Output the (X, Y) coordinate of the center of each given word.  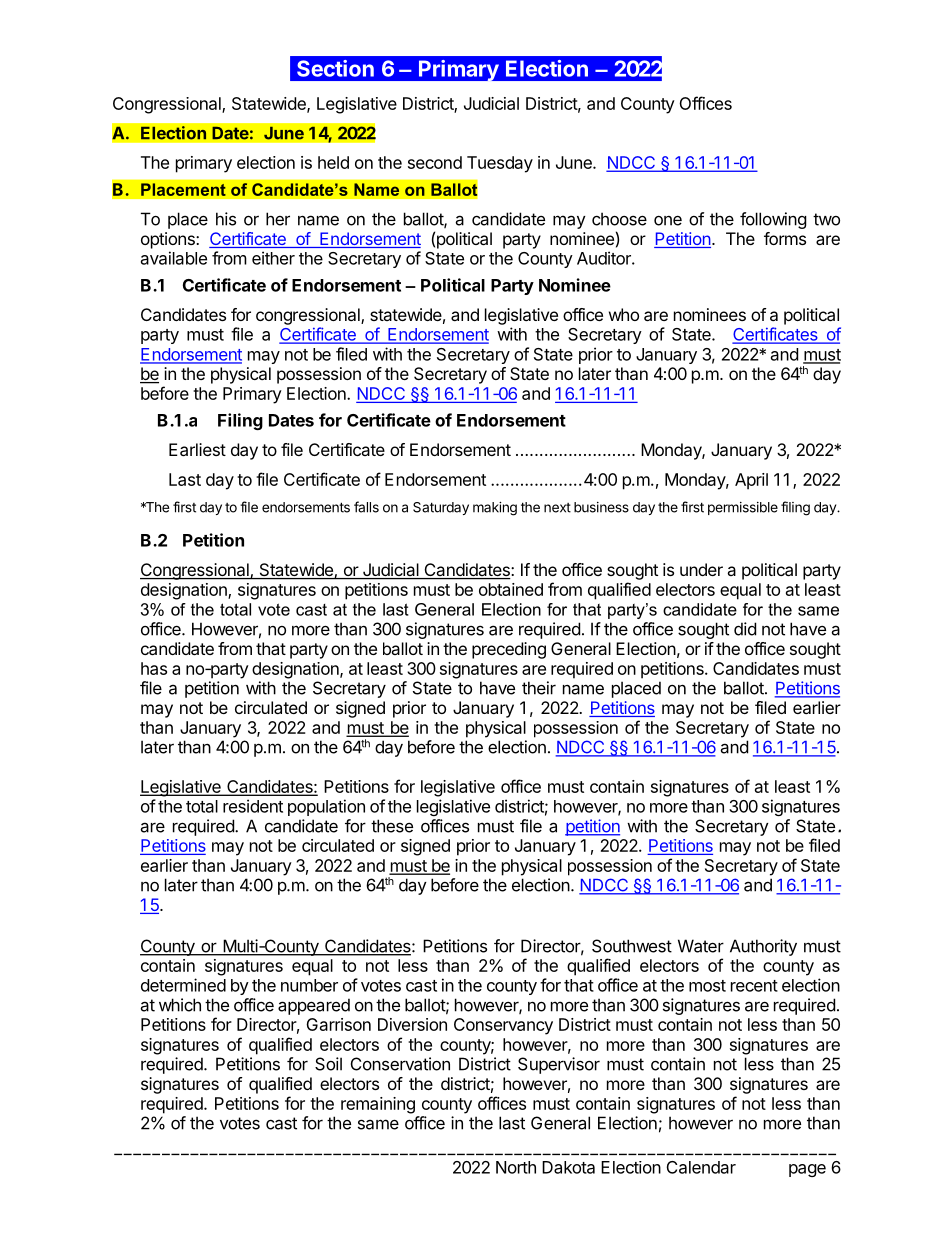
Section (335, 68)
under (701, 569)
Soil (328, 1064)
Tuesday (500, 164)
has (154, 668)
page (807, 1170)
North (516, 1167)
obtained (511, 589)
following (773, 220)
